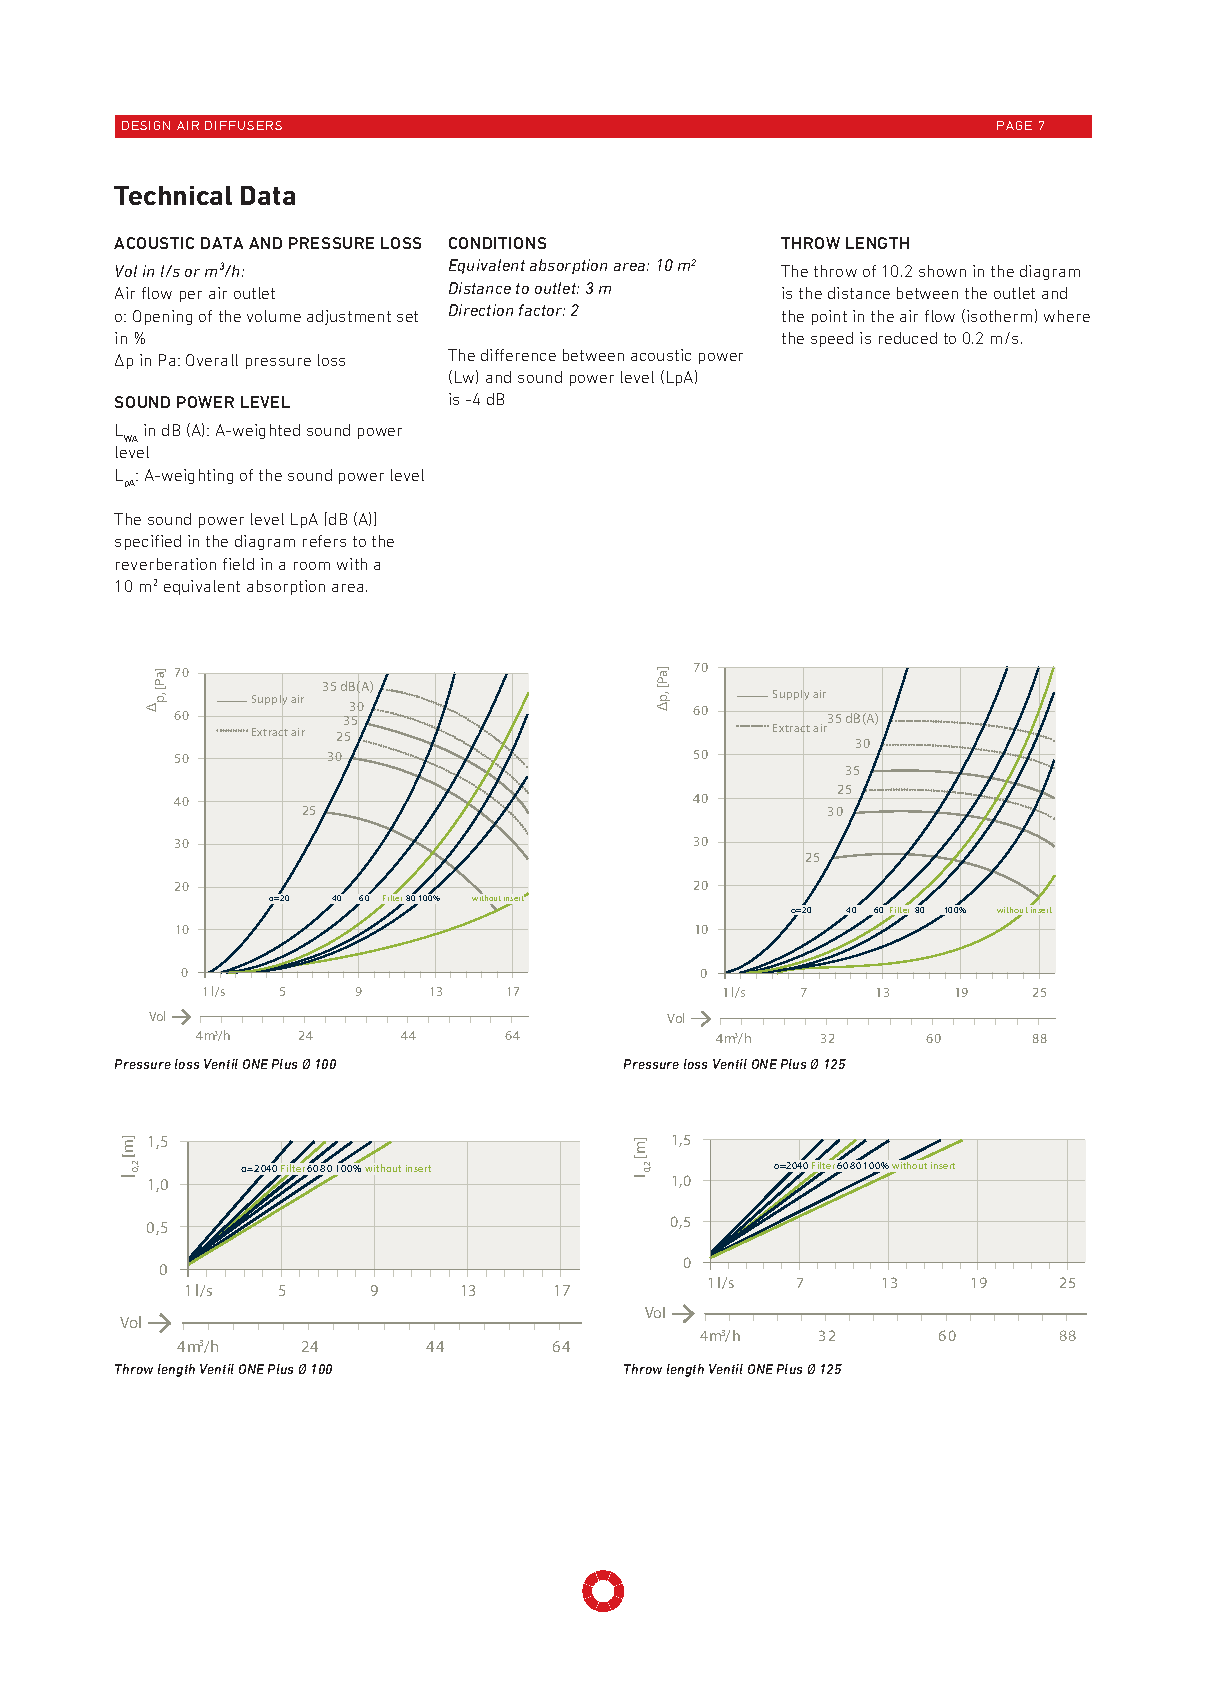 The width and height of the screenshot is (1207, 1707). What do you see at coordinates (324, 541) in the screenshot?
I see `refers` at bounding box center [324, 541].
